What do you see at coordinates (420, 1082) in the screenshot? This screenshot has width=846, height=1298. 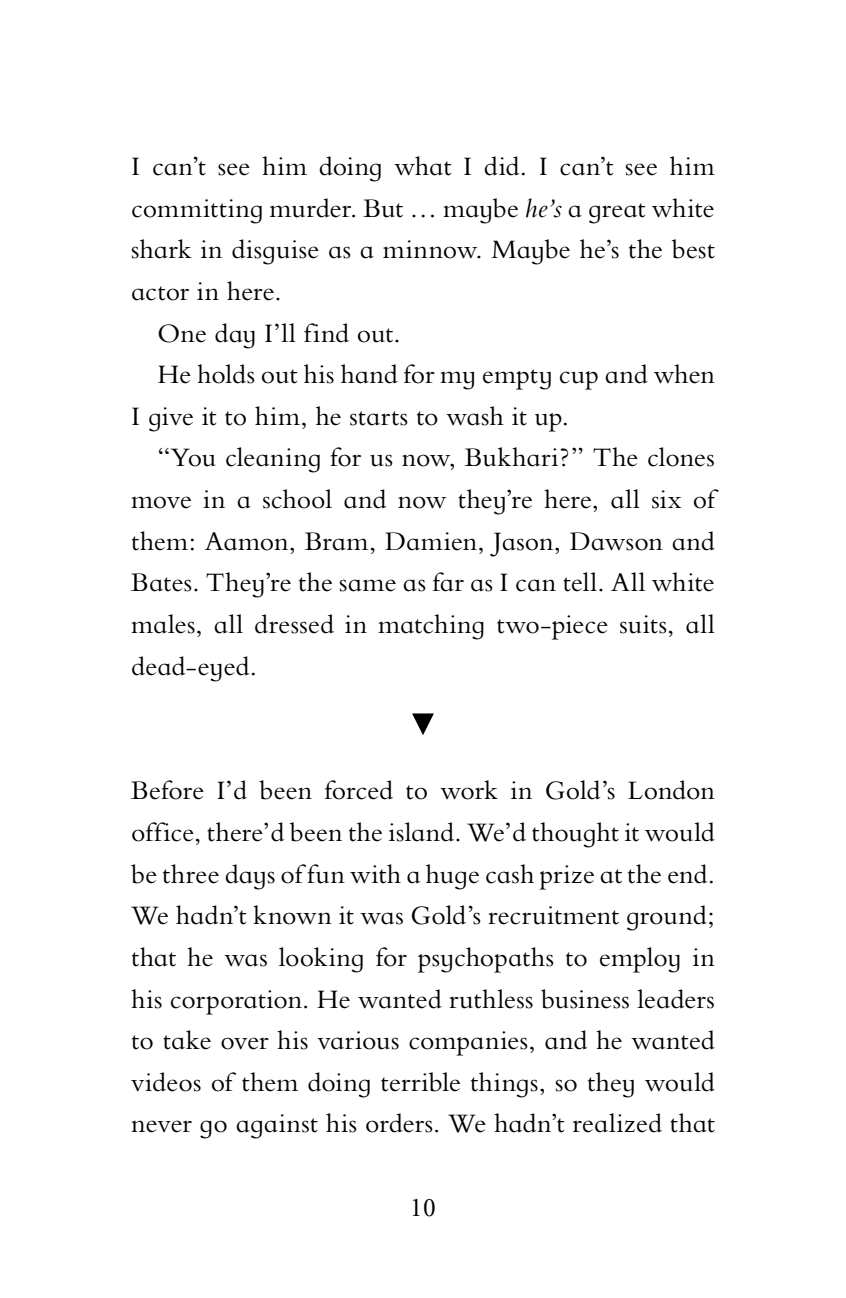 I see `terrible` at bounding box center [420, 1082].
